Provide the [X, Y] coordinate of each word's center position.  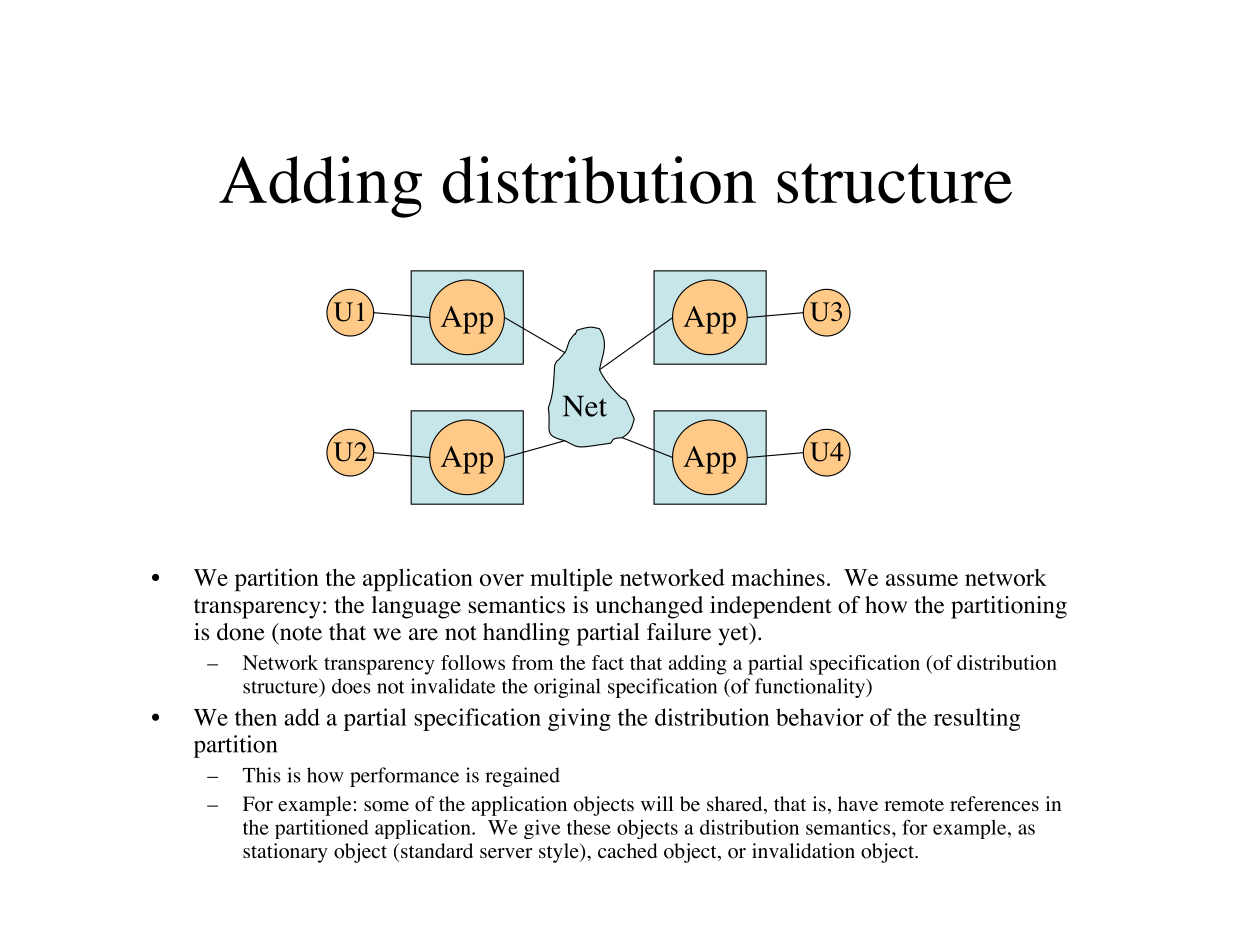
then [256, 717]
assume [922, 580]
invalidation [803, 851]
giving [579, 719]
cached [627, 851]
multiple [571, 580]
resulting [977, 719]
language [416, 607]
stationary [285, 853]
